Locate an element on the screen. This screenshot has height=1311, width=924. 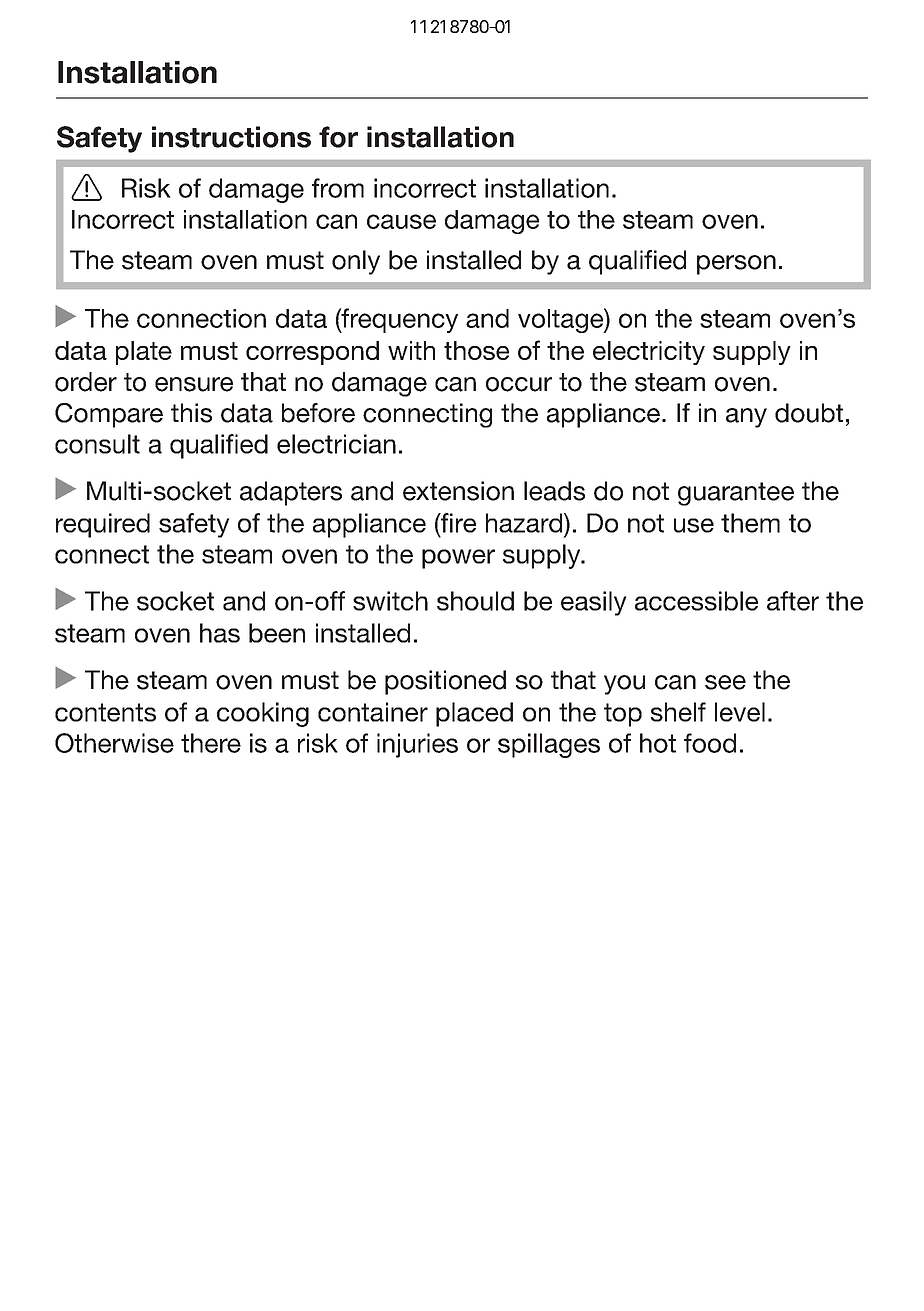
any is located at coordinates (746, 418).
